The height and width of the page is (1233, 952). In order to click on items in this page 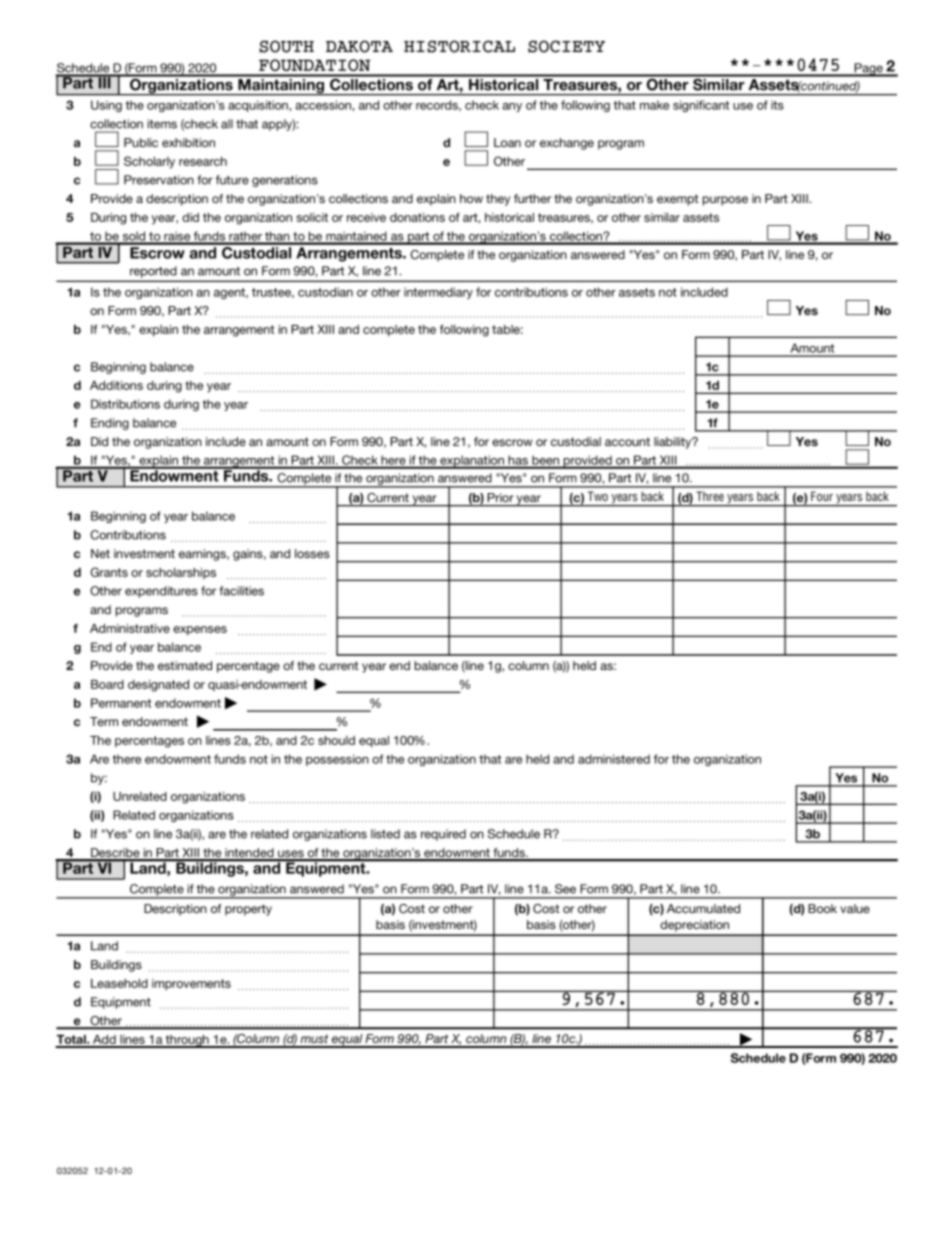, I will do `click(162, 124)`.
